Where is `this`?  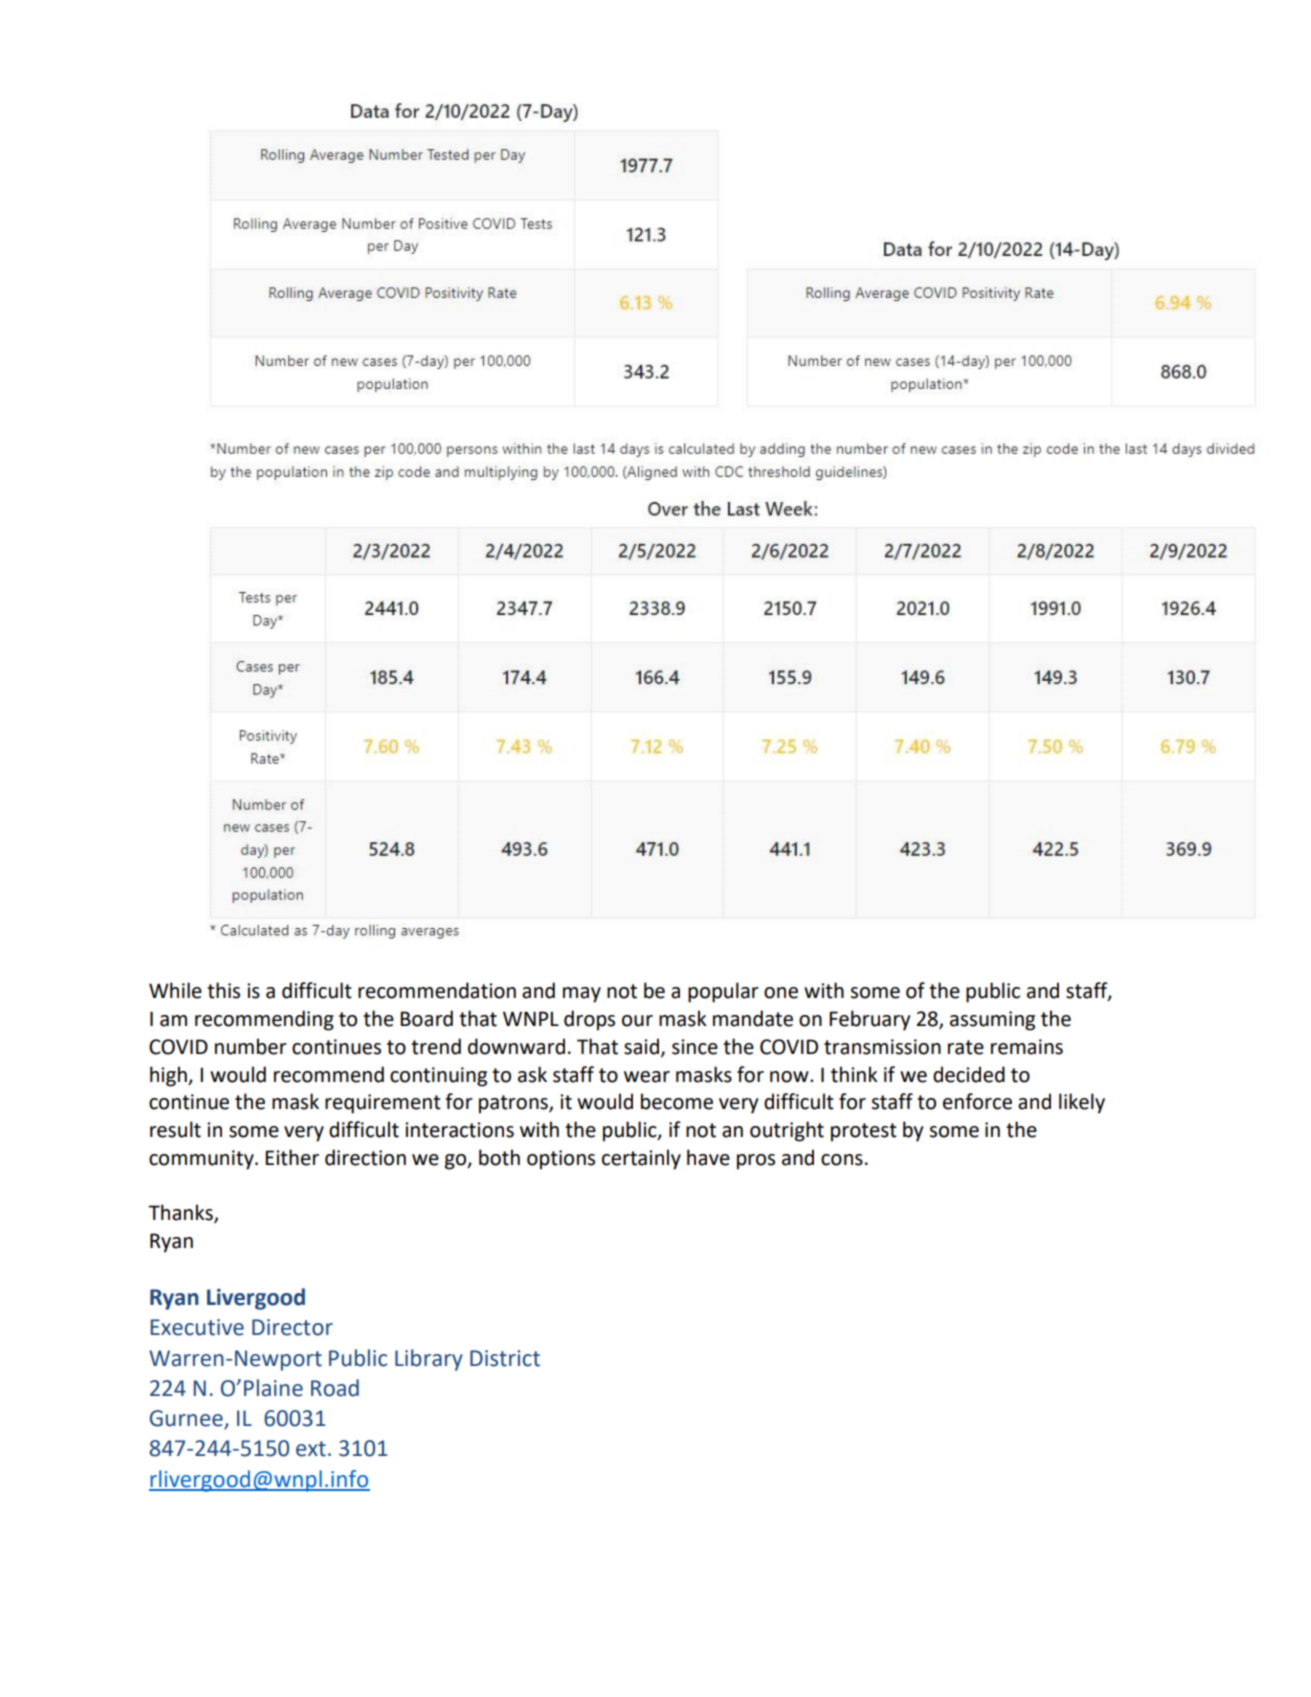
this is located at coordinates (223, 990).
